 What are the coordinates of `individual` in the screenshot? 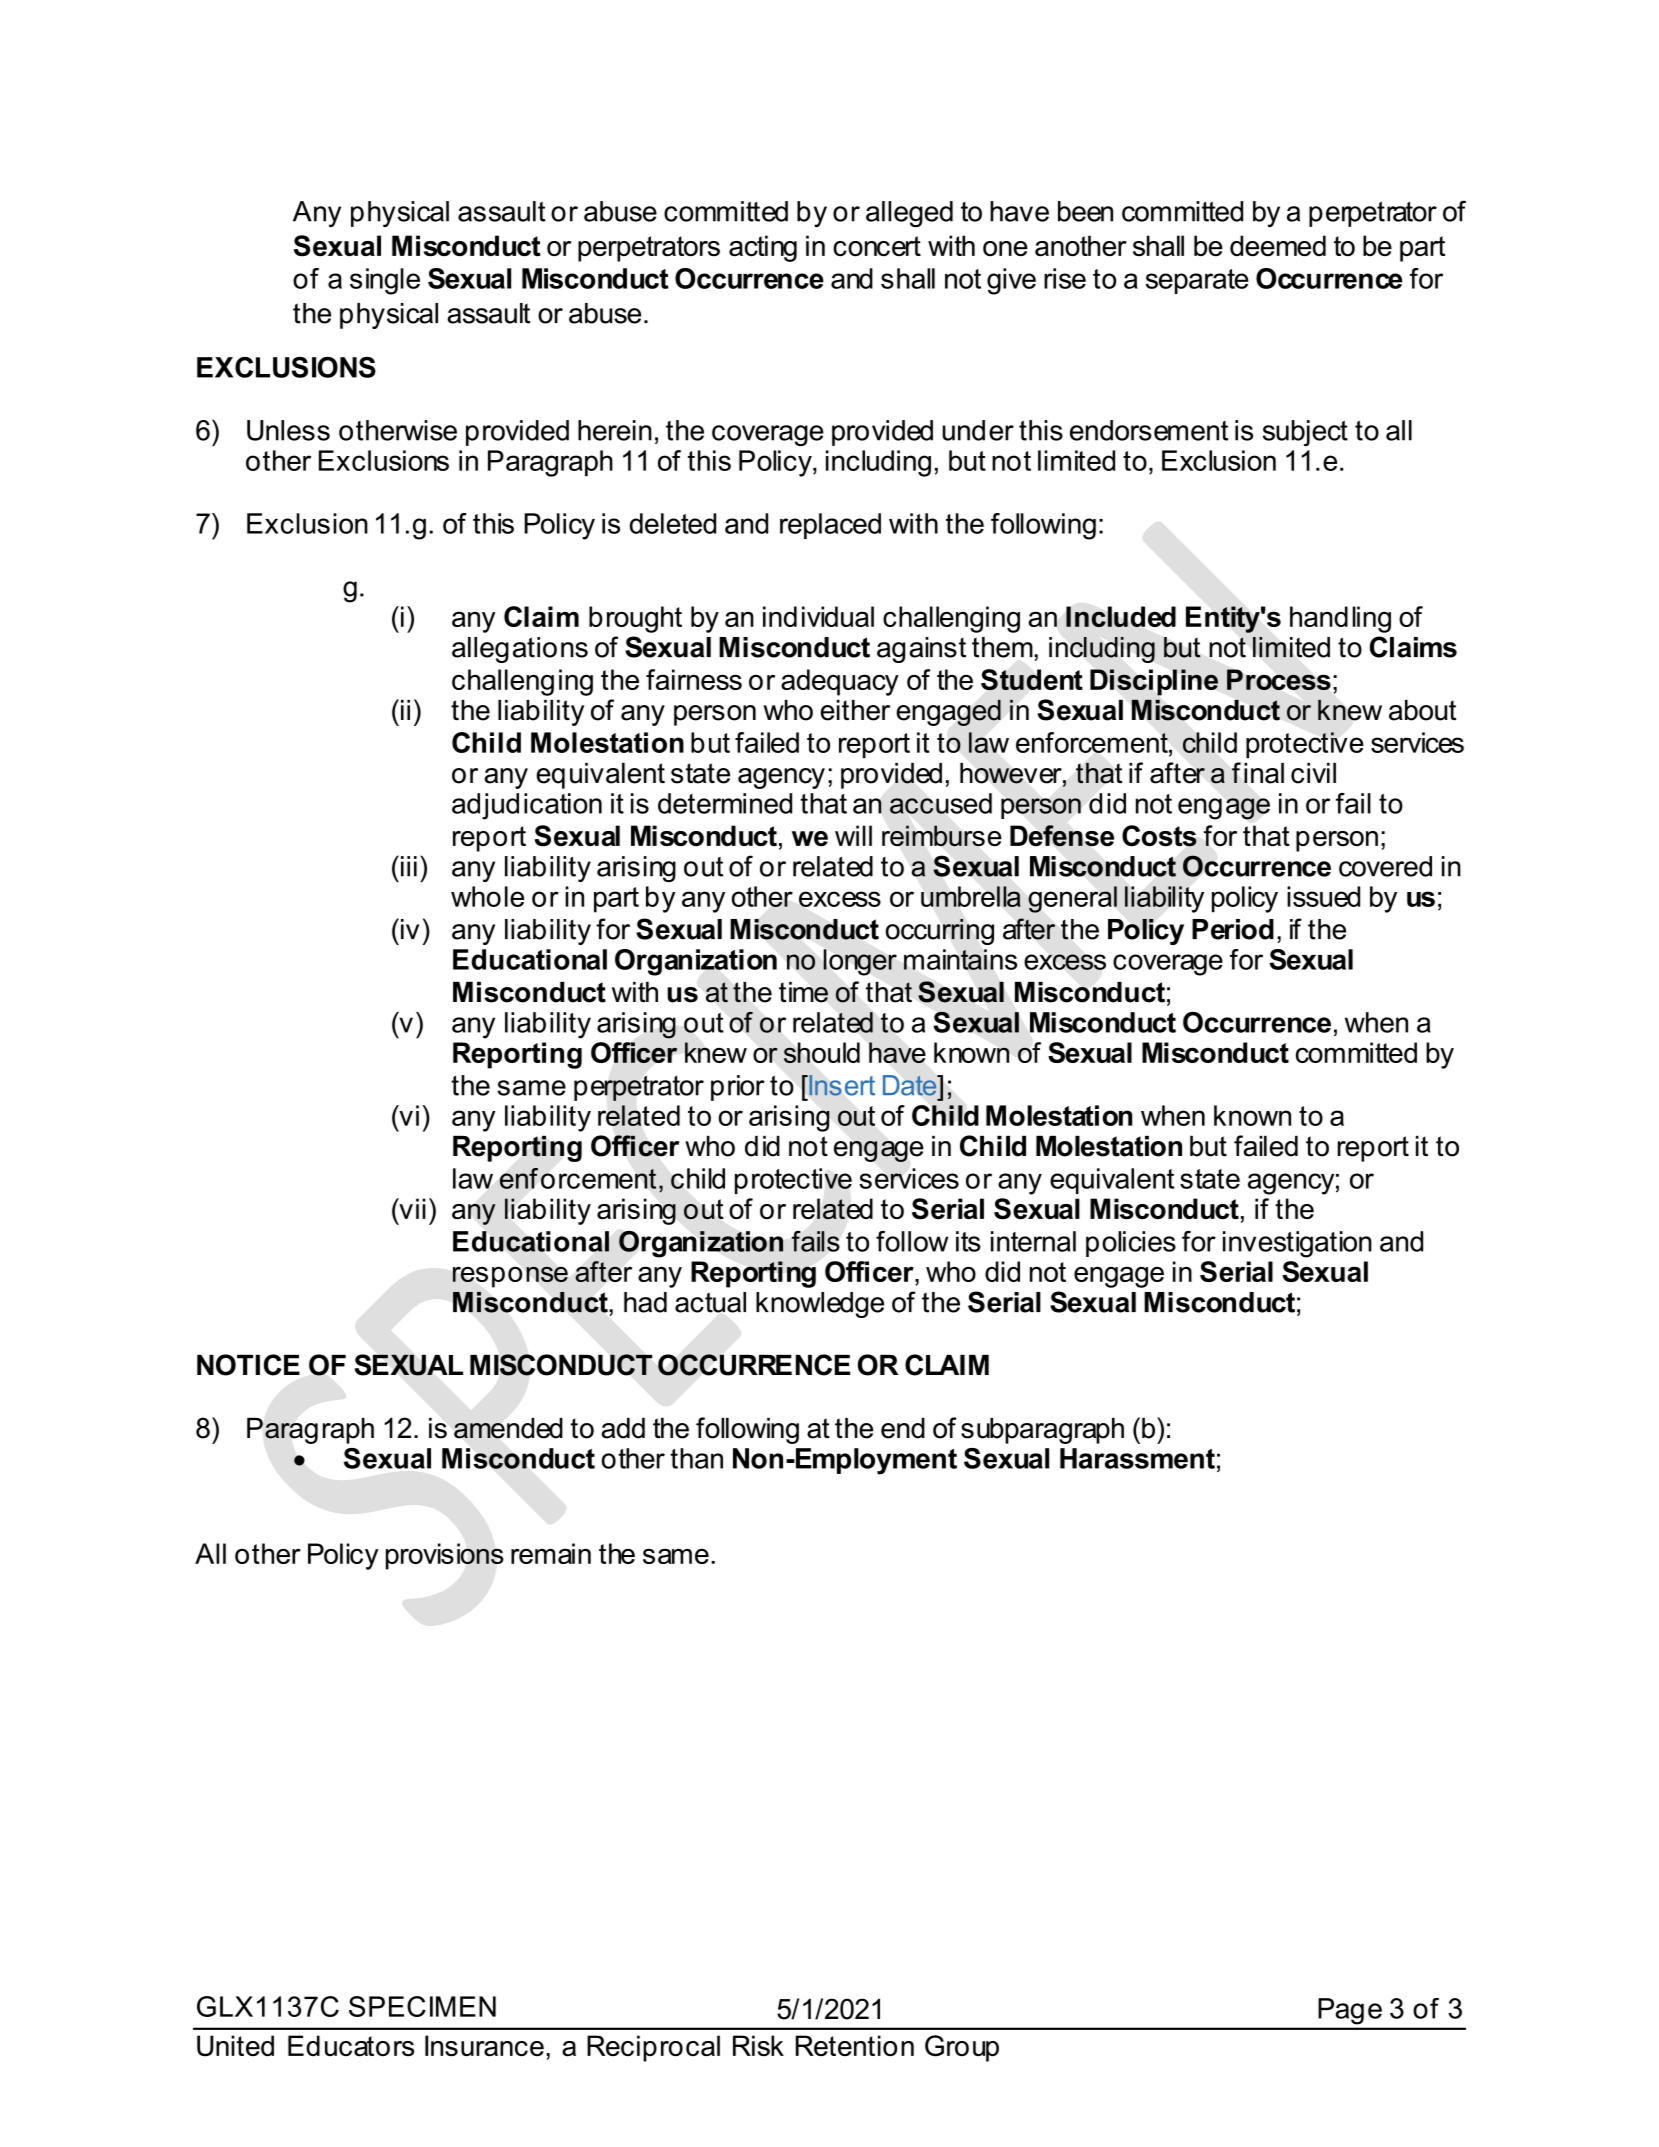 It's located at (818, 616).
